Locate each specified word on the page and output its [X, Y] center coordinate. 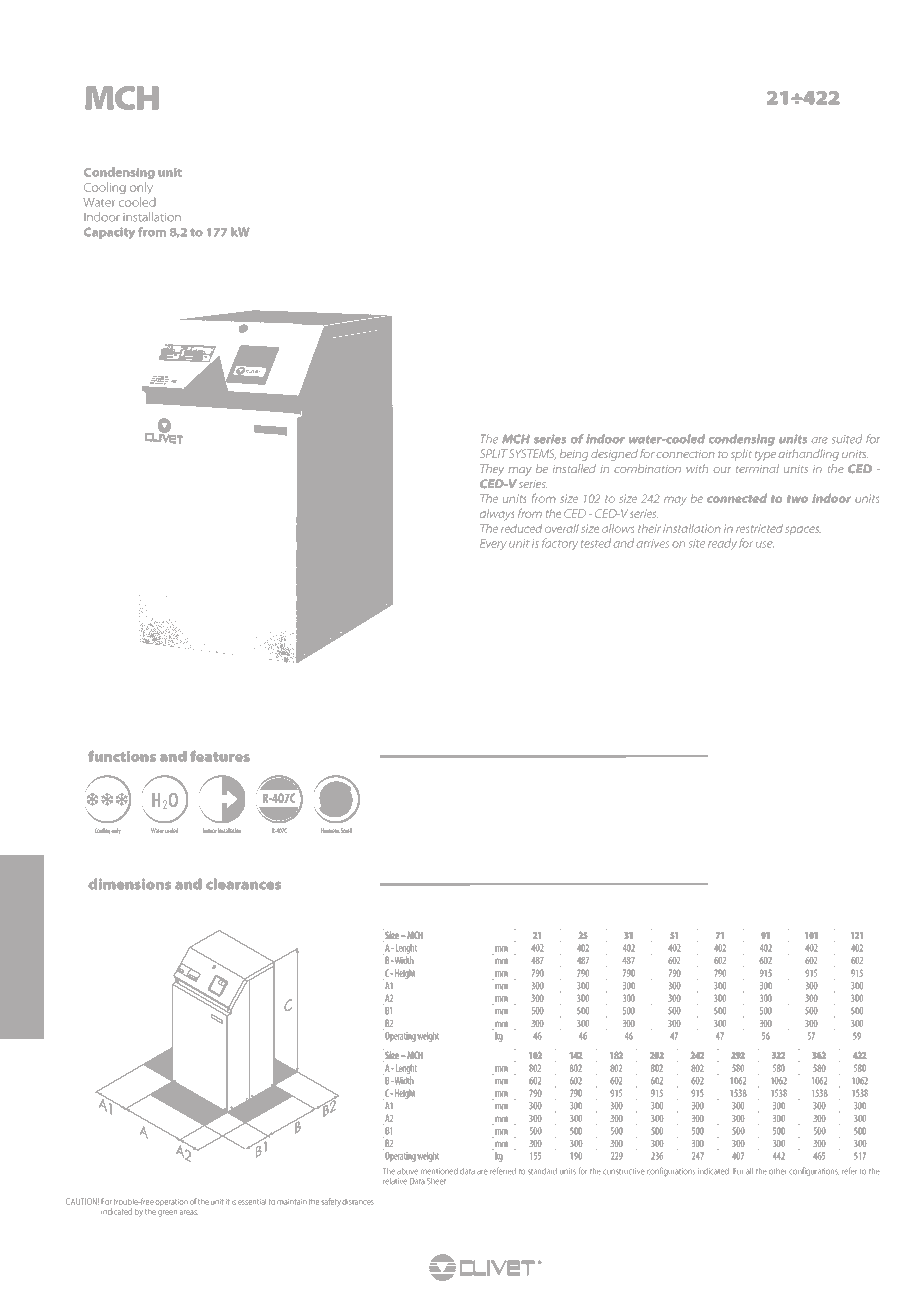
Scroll [346, 830]
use [765, 544]
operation [171, 1202]
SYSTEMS [532, 454]
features [220, 756]
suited [847, 439]
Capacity [109, 233]
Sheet [436, 1181]
